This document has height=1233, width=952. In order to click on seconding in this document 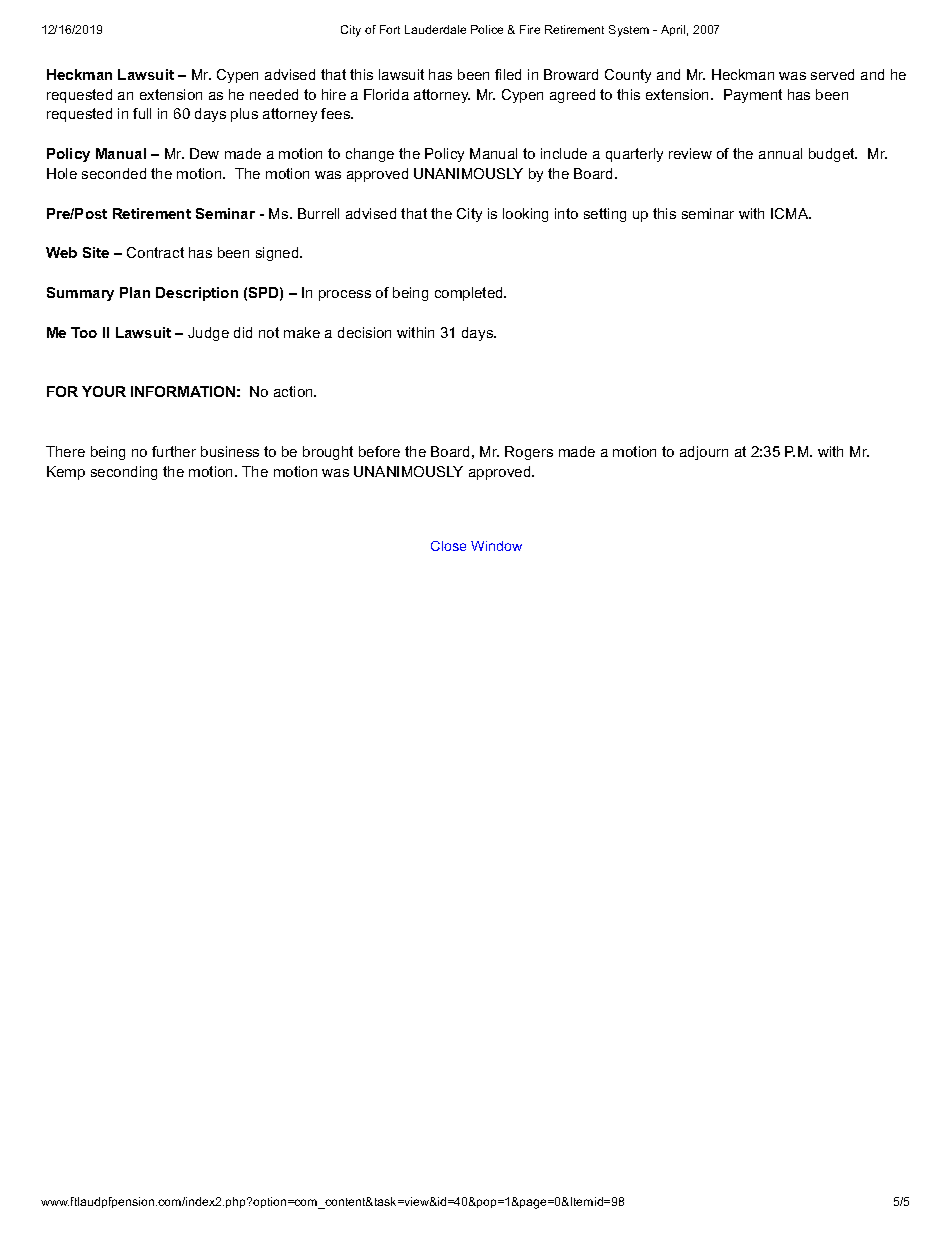, I will do `click(124, 473)`.
